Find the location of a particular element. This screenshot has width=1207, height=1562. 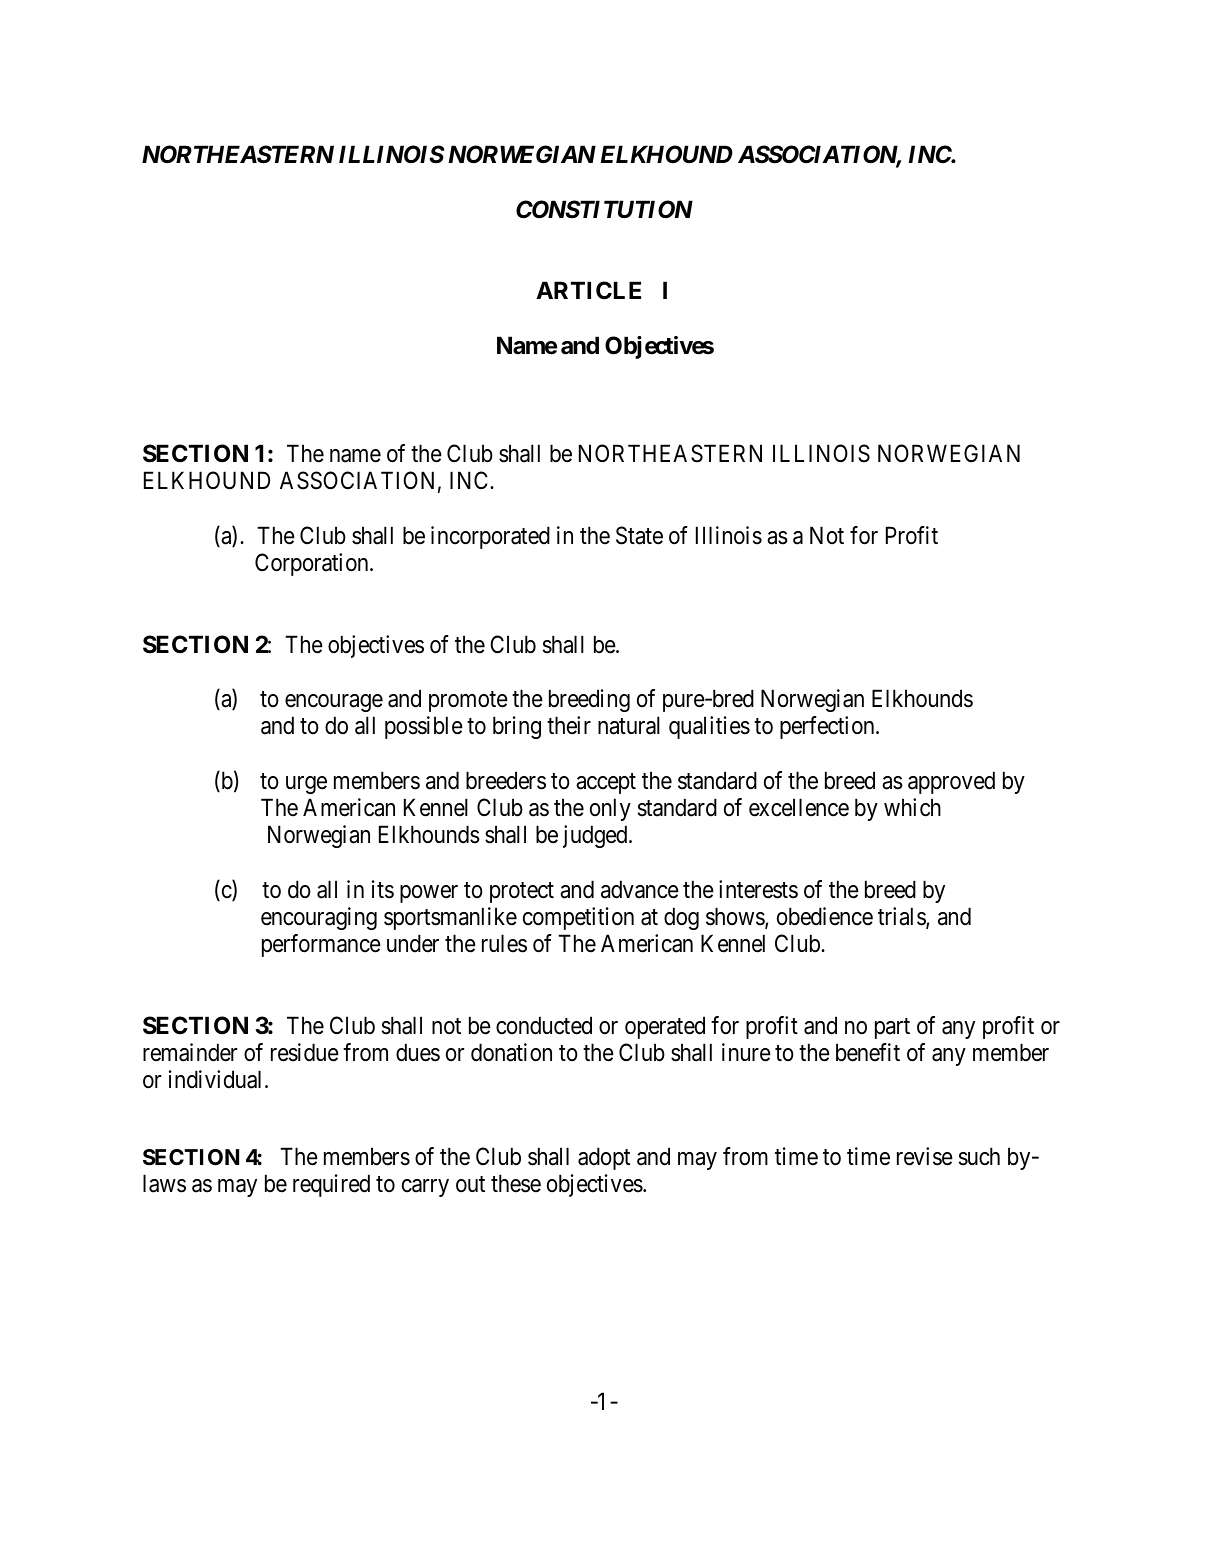

ARTICLE is located at coordinates (588, 290).
